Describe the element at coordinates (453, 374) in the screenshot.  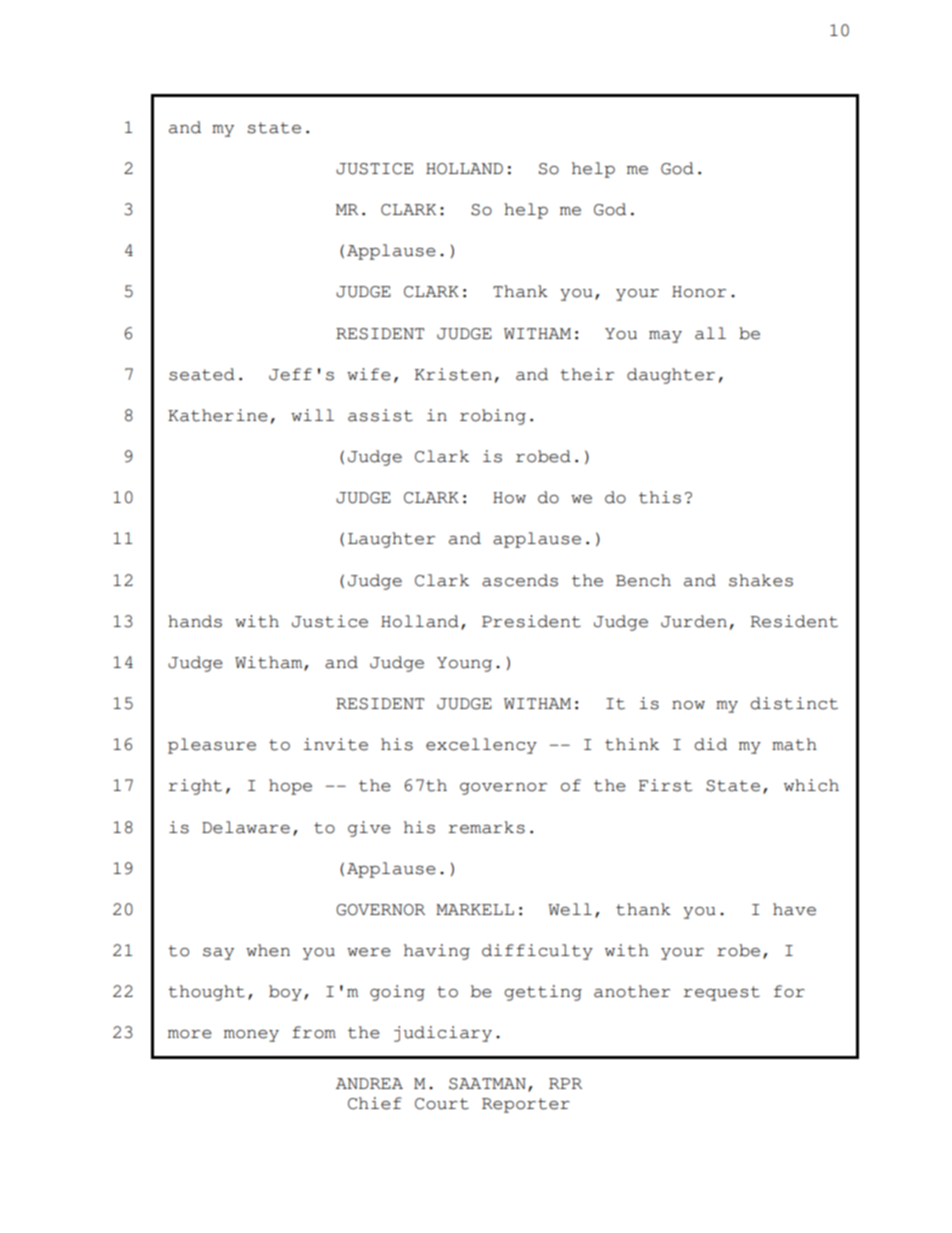
I see `Kristen` at that location.
